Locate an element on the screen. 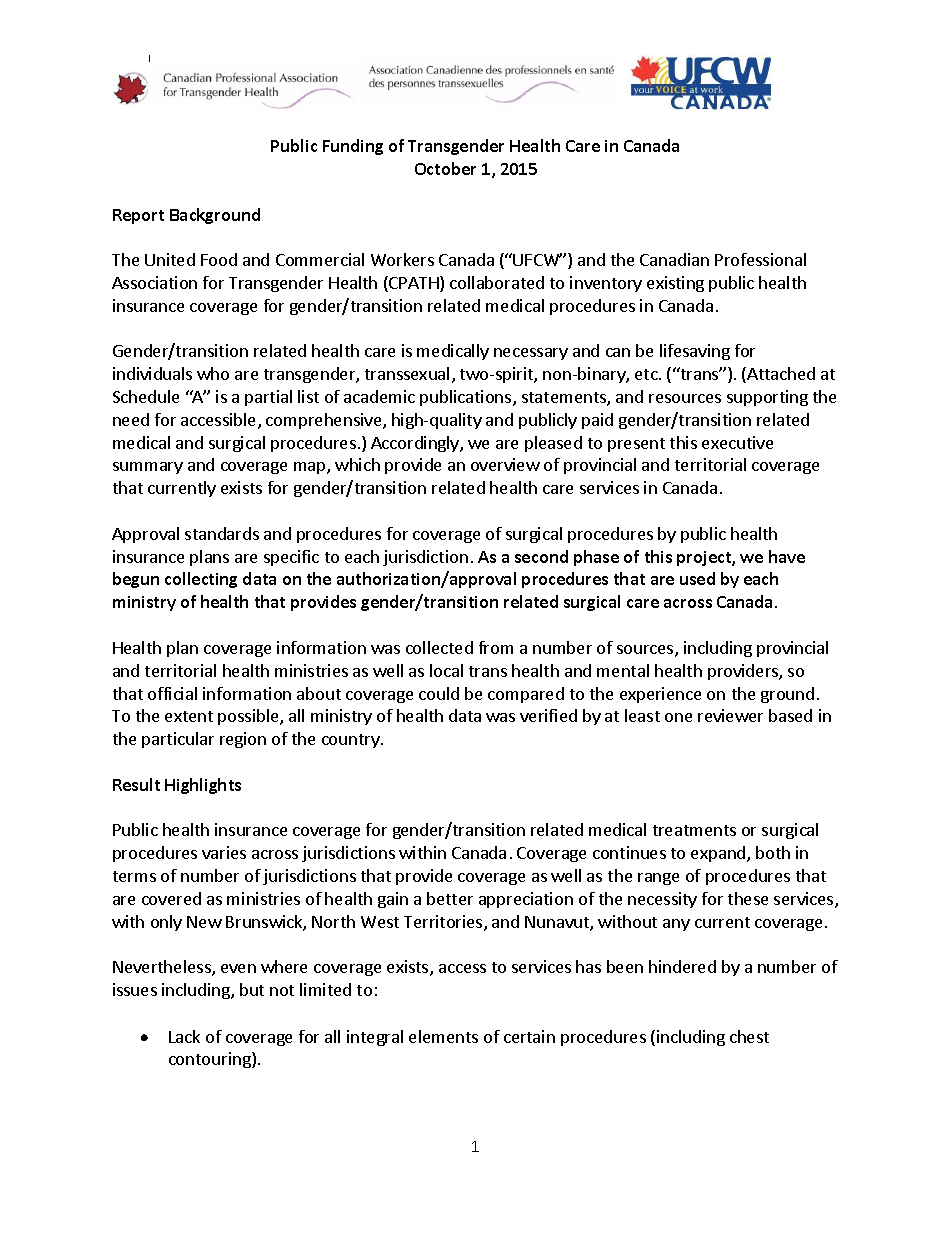 The image size is (952, 1233). Report is located at coordinates (138, 216).
